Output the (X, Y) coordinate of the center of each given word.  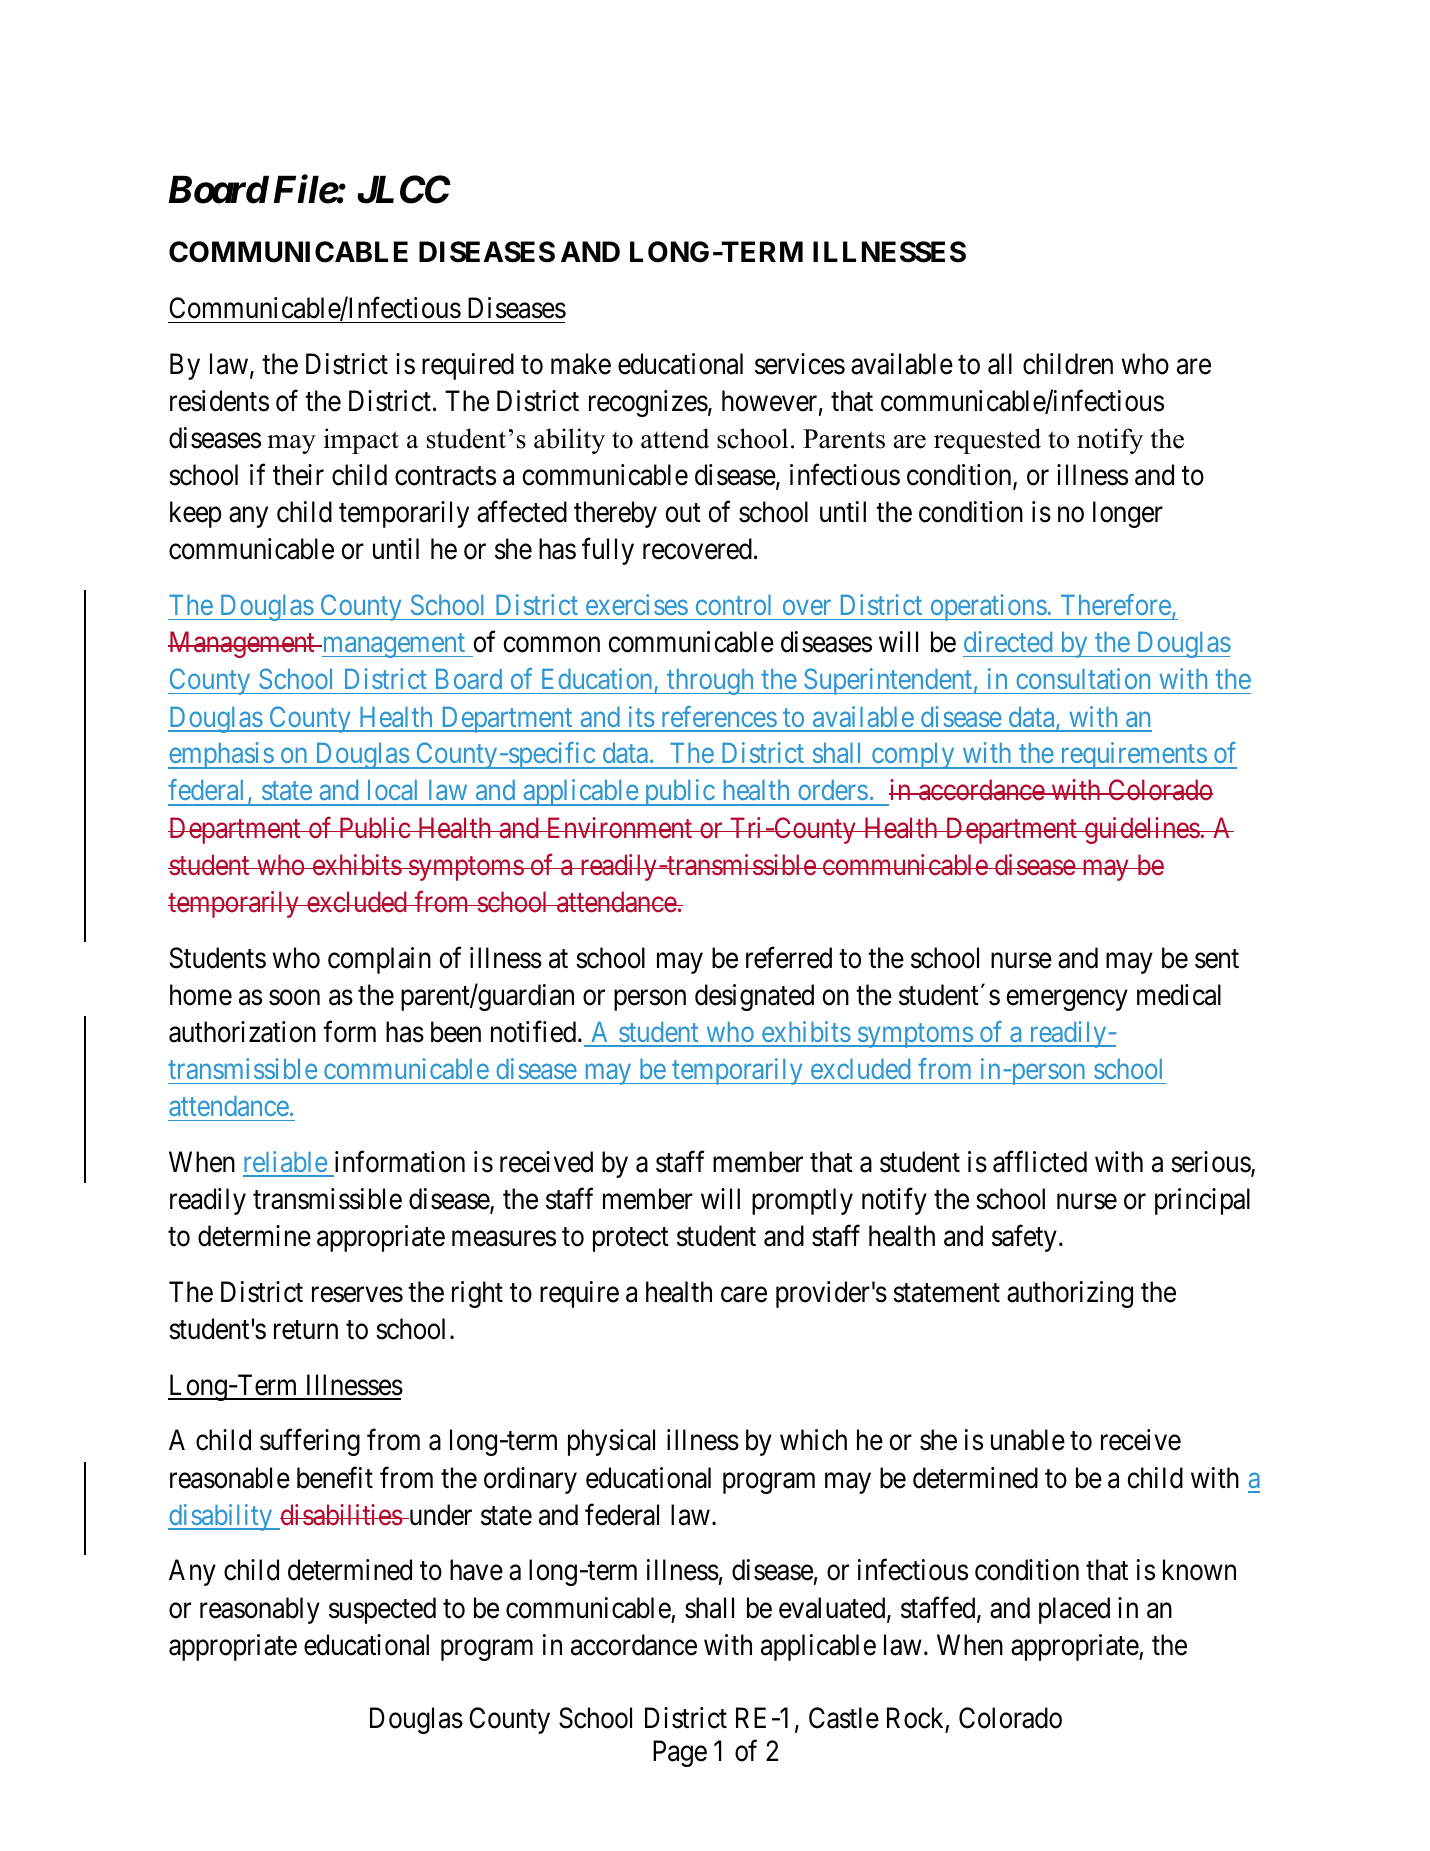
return (306, 1330)
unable (1028, 1440)
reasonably (260, 1610)
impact (361, 441)
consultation (1083, 678)
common (551, 645)
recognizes (648, 403)
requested (987, 441)
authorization (242, 1032)
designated (754, 997)
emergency (1067, 1000)
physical (611, 1442)
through (710, 682)
